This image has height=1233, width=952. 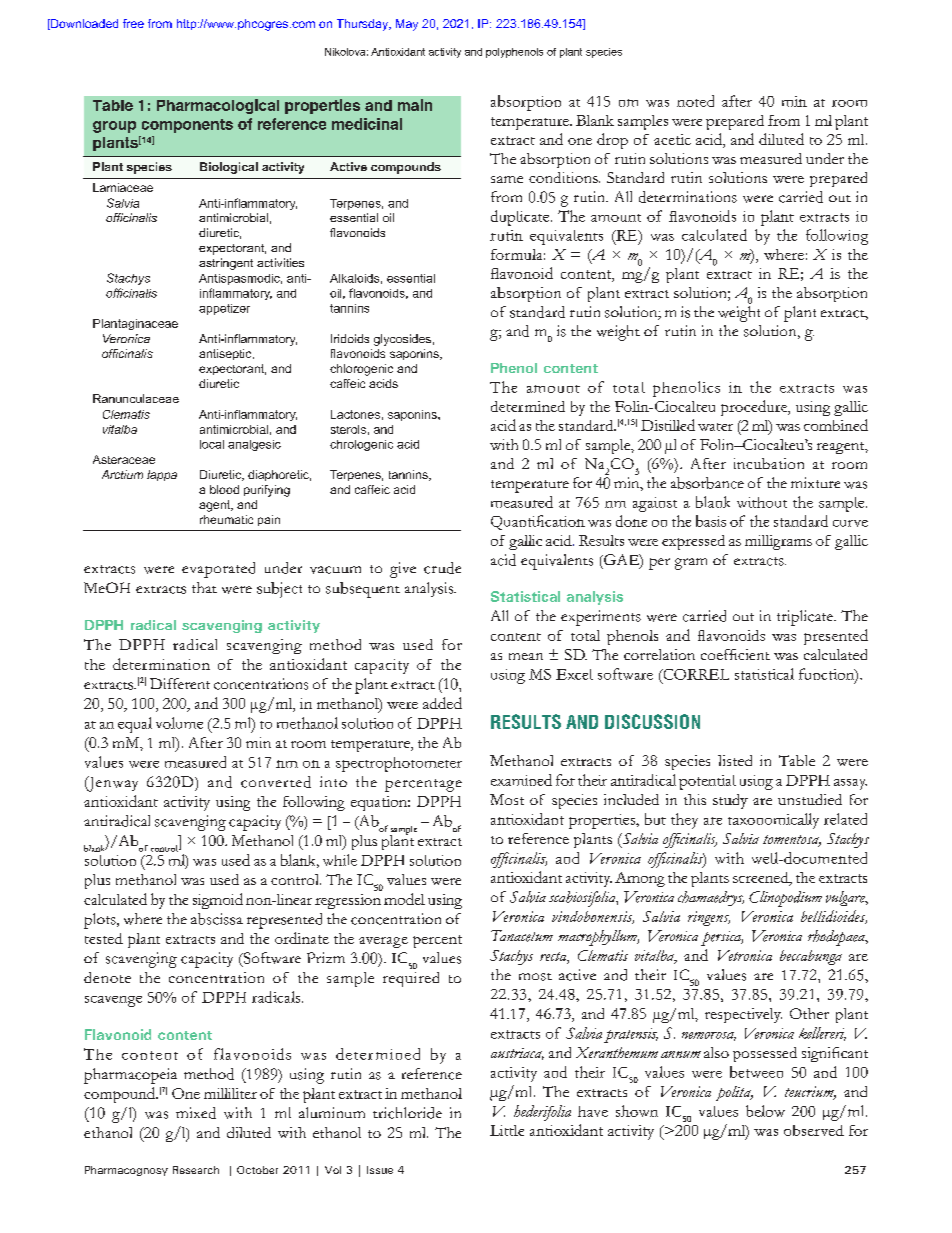 What do you see at coordinates (407, 25) in the image?
I see `May` at bounding box center [407, 25].
